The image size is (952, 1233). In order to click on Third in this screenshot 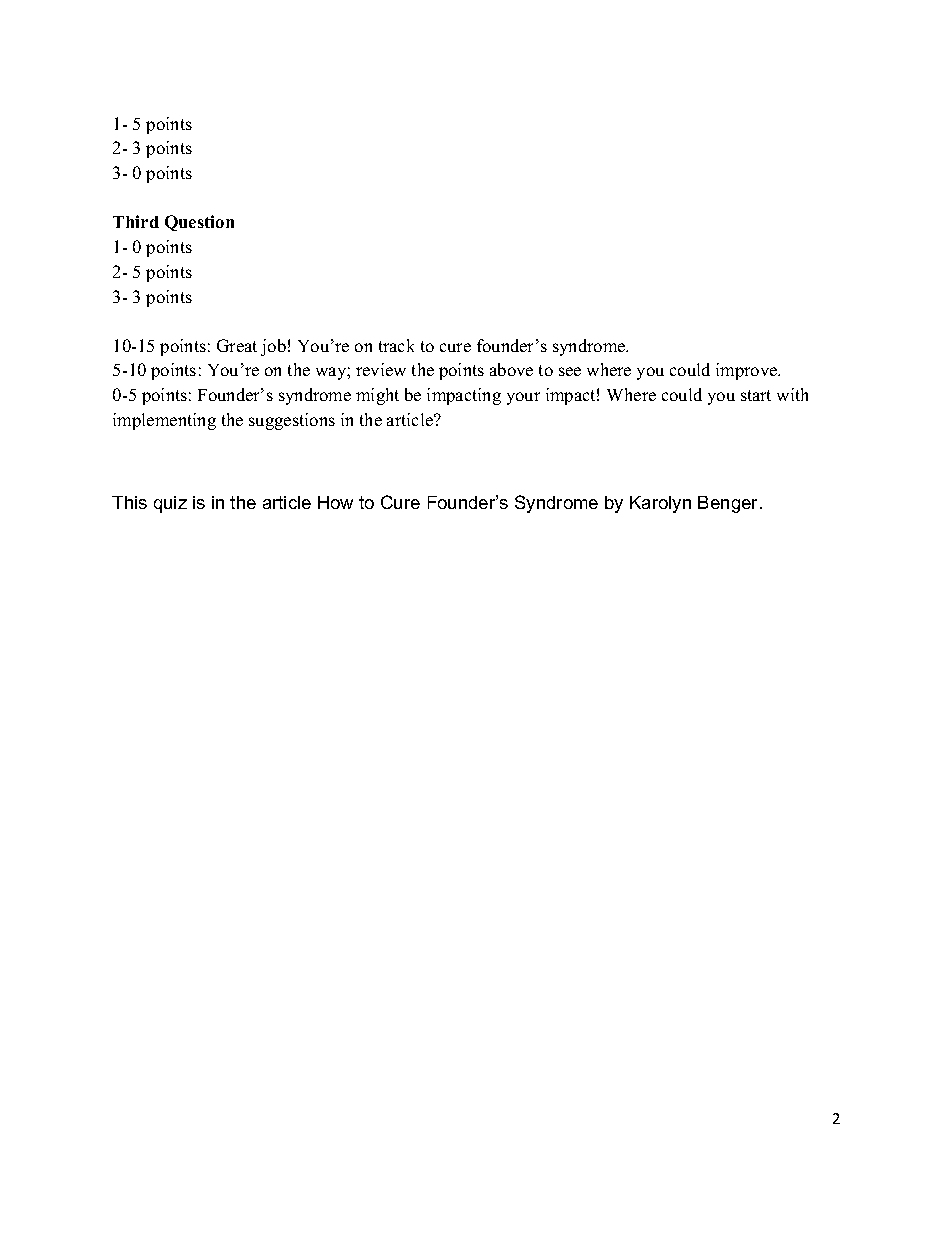, I will do `click(136, 221)`.
